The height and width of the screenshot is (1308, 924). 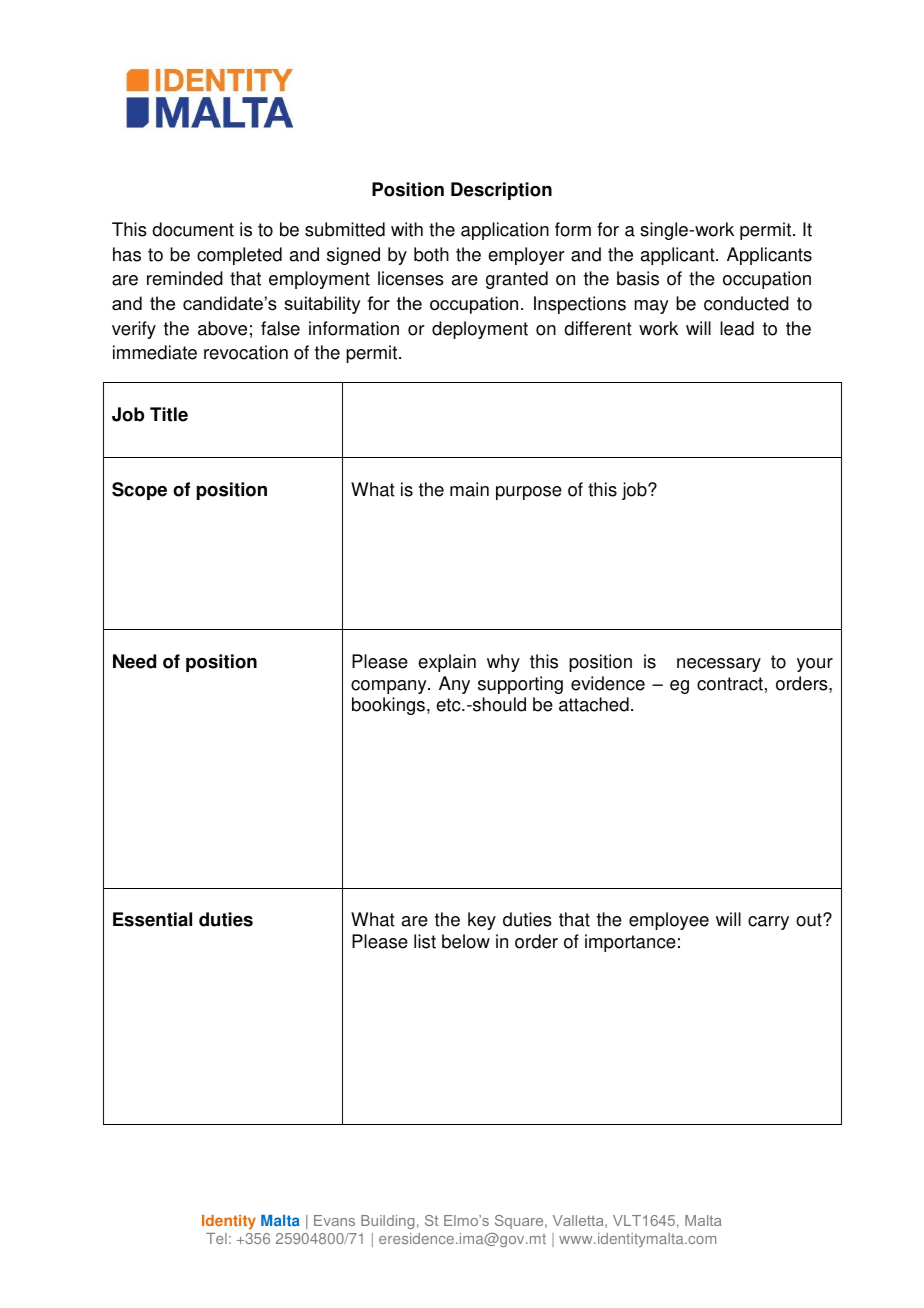 What do you see at coordinates (520, 1222) in the screenshot?
I see `Square` at bounding box center [520, 1222].
